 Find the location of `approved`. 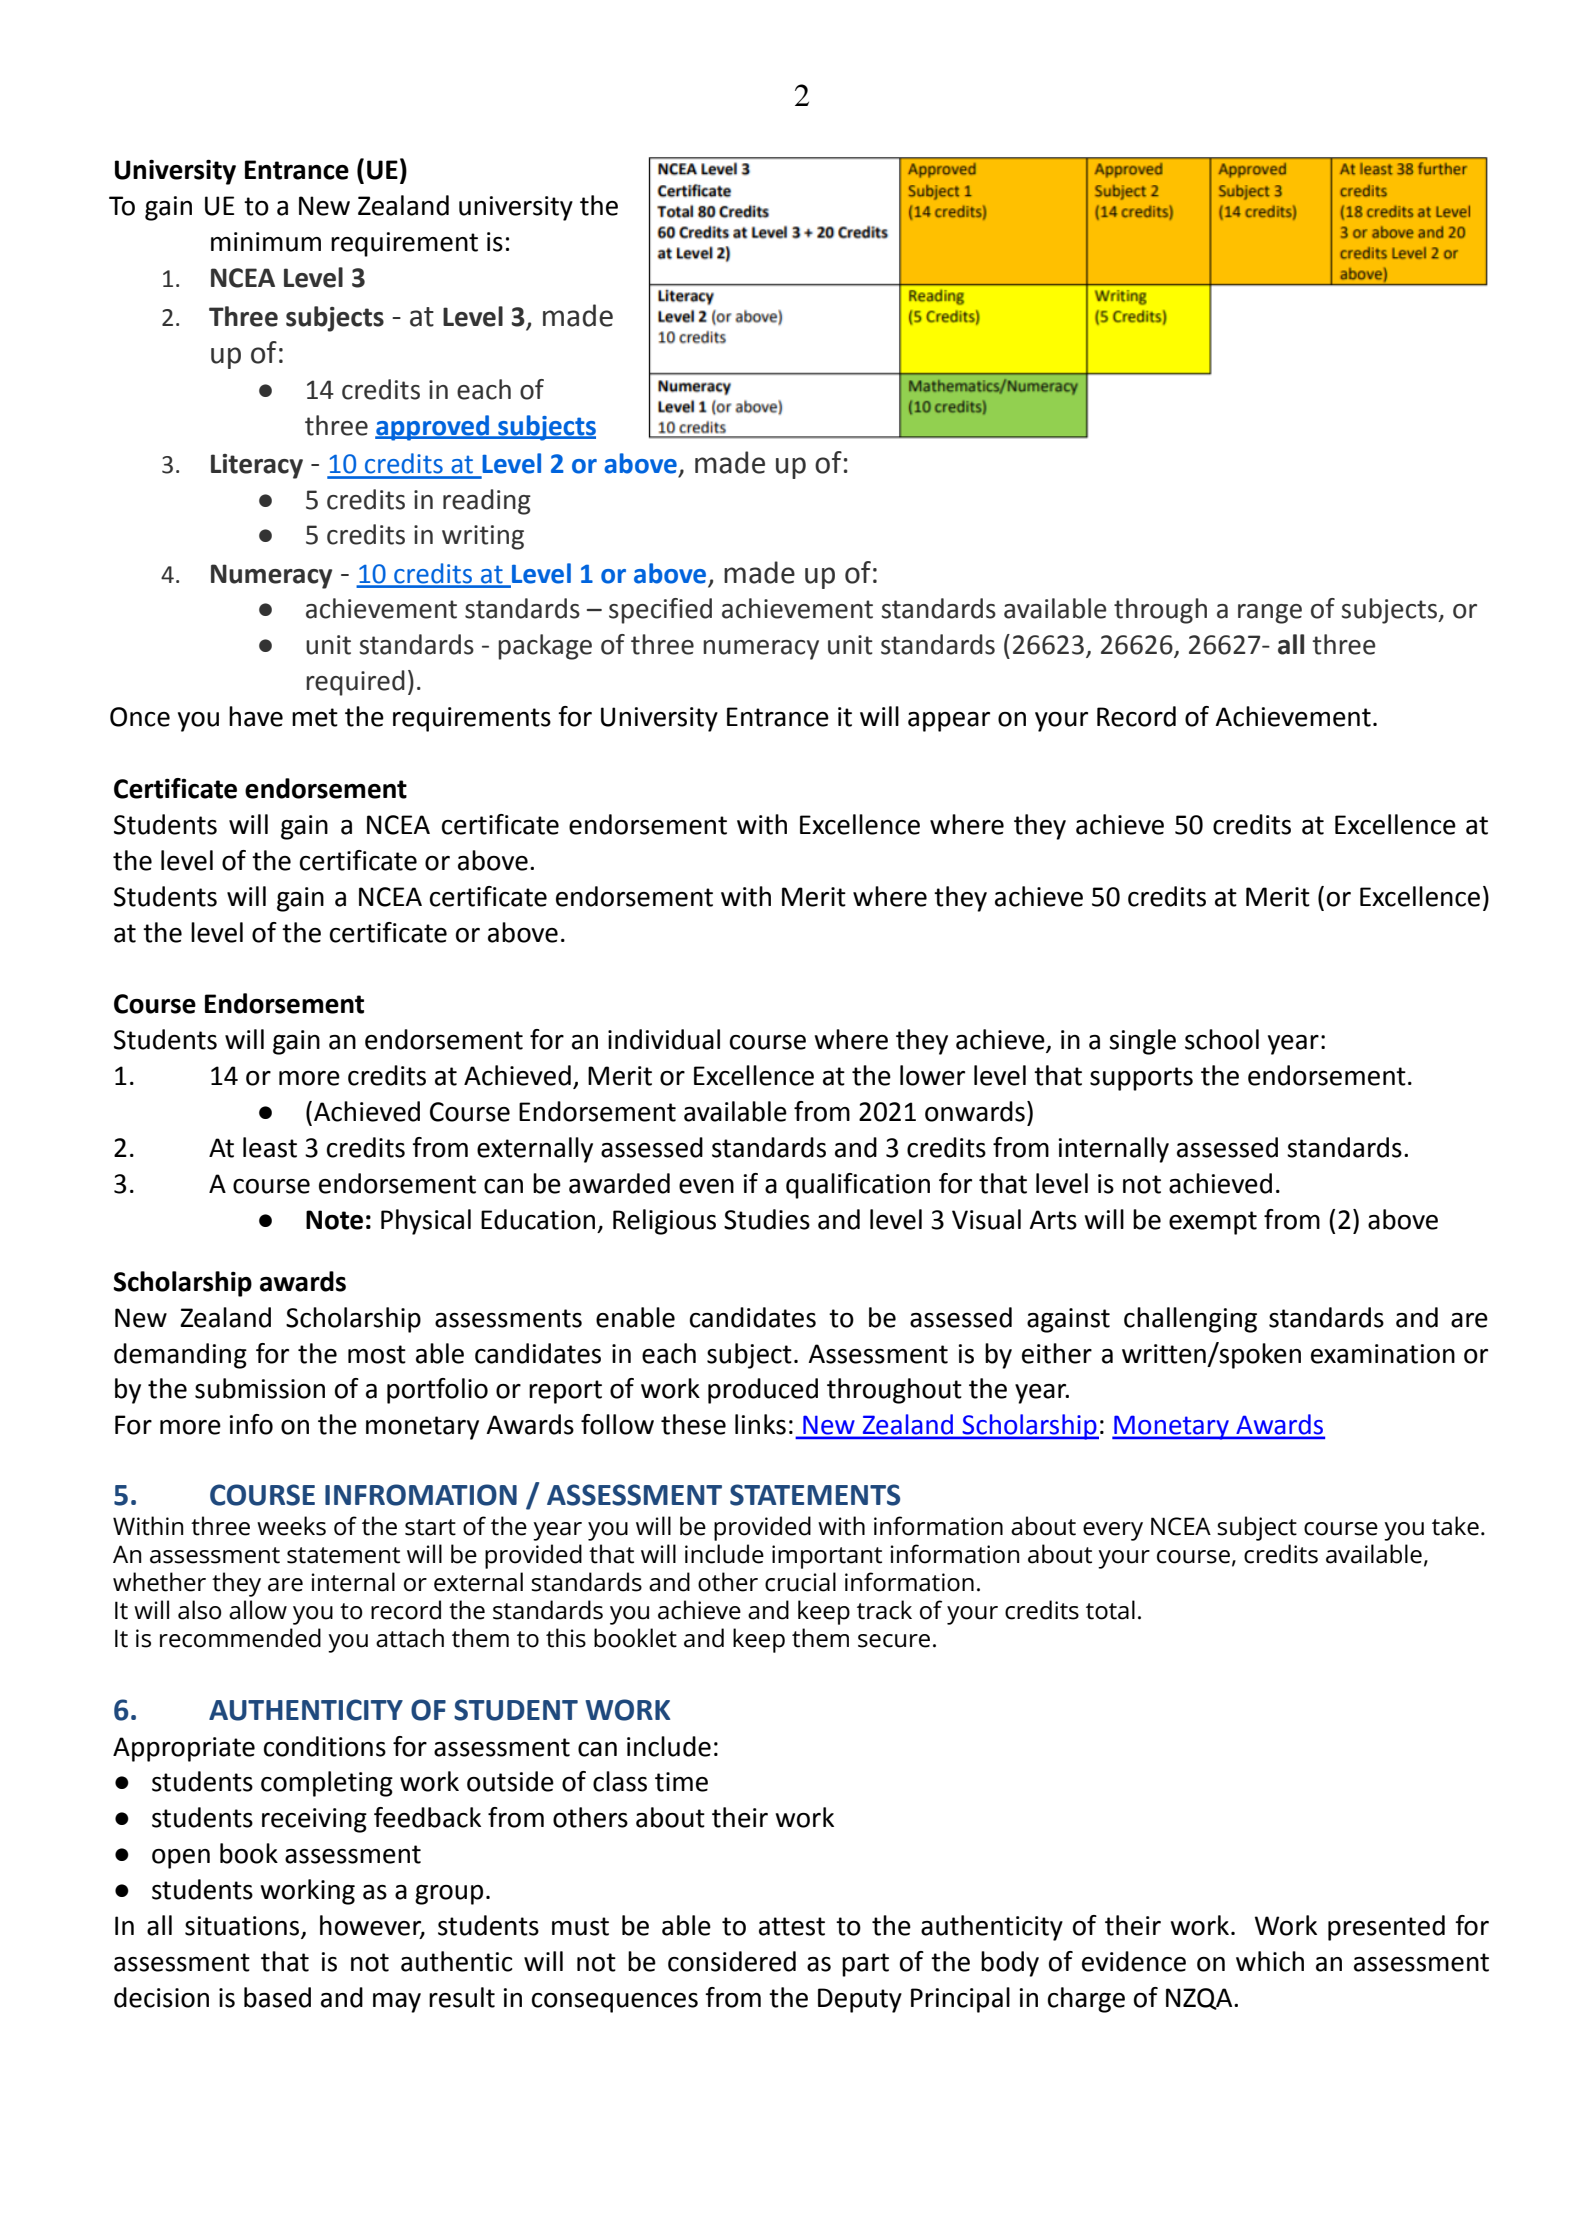

approved is located at coordinates (433, 428).
